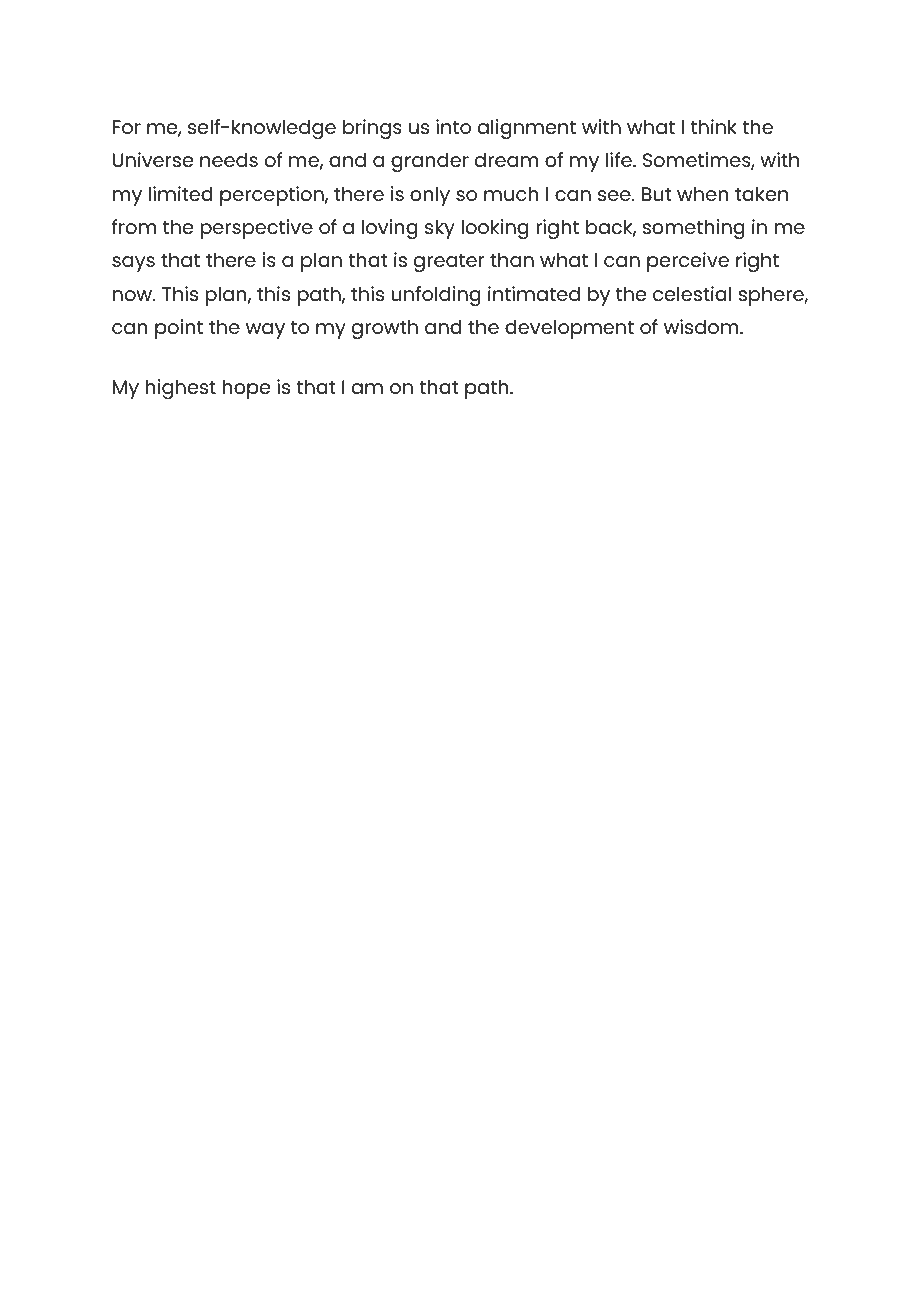 This screenshot has width=924, height=1307. What do you see at coordinates (127, 127) in the screenshot?
I see `For` at bounding box center [127, 127].
